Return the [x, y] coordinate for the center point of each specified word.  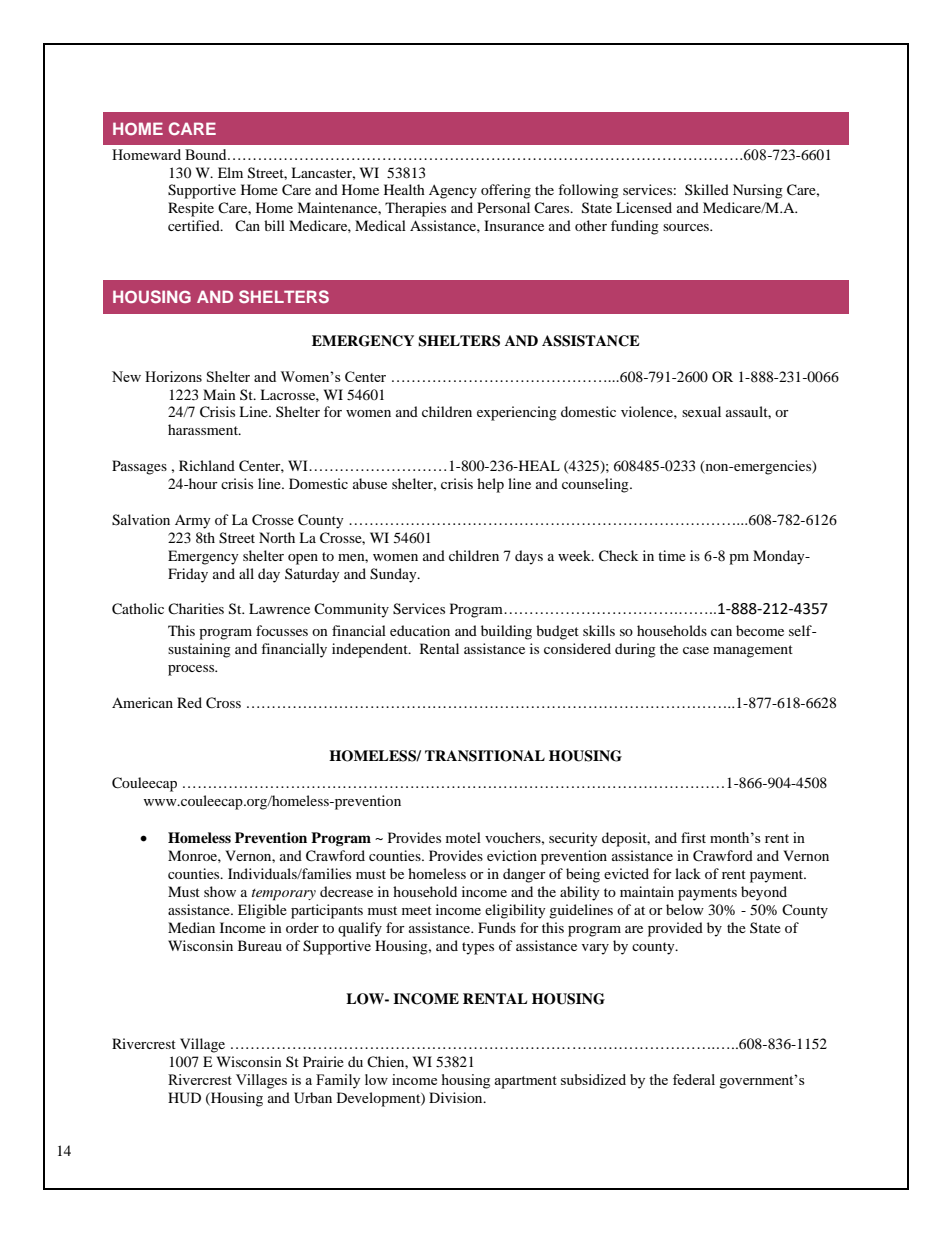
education [420, 630]
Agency [453, 192]
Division [457, 1097]
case [696, 650]
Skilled [707, 189]
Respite [191, 209]
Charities [196, 608]
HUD [184, 1098]
